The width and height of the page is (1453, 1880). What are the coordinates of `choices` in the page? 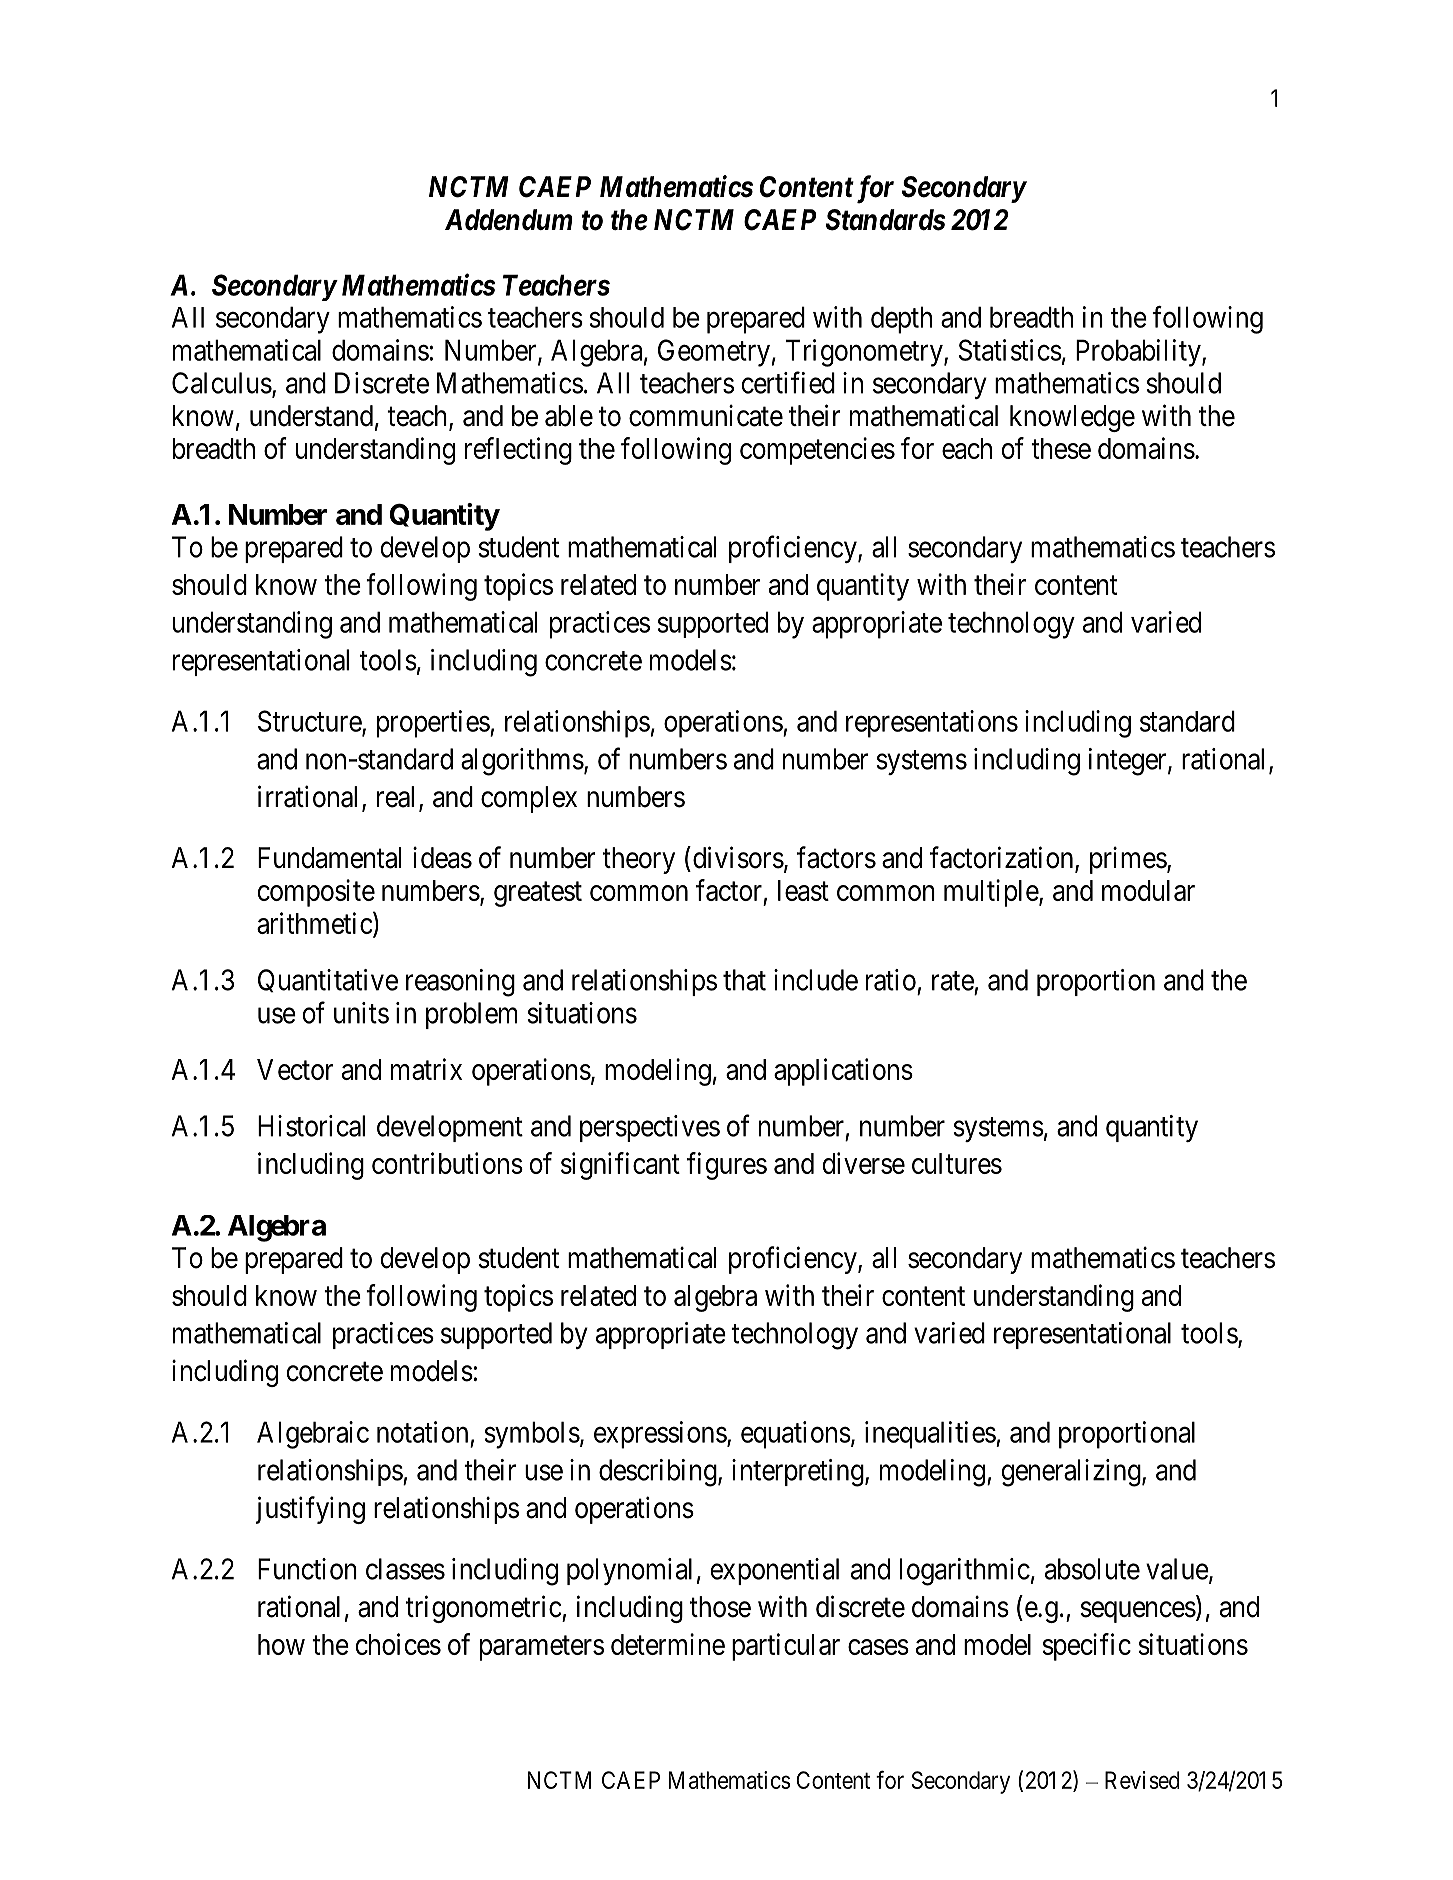 It's located at (398, 1644).
